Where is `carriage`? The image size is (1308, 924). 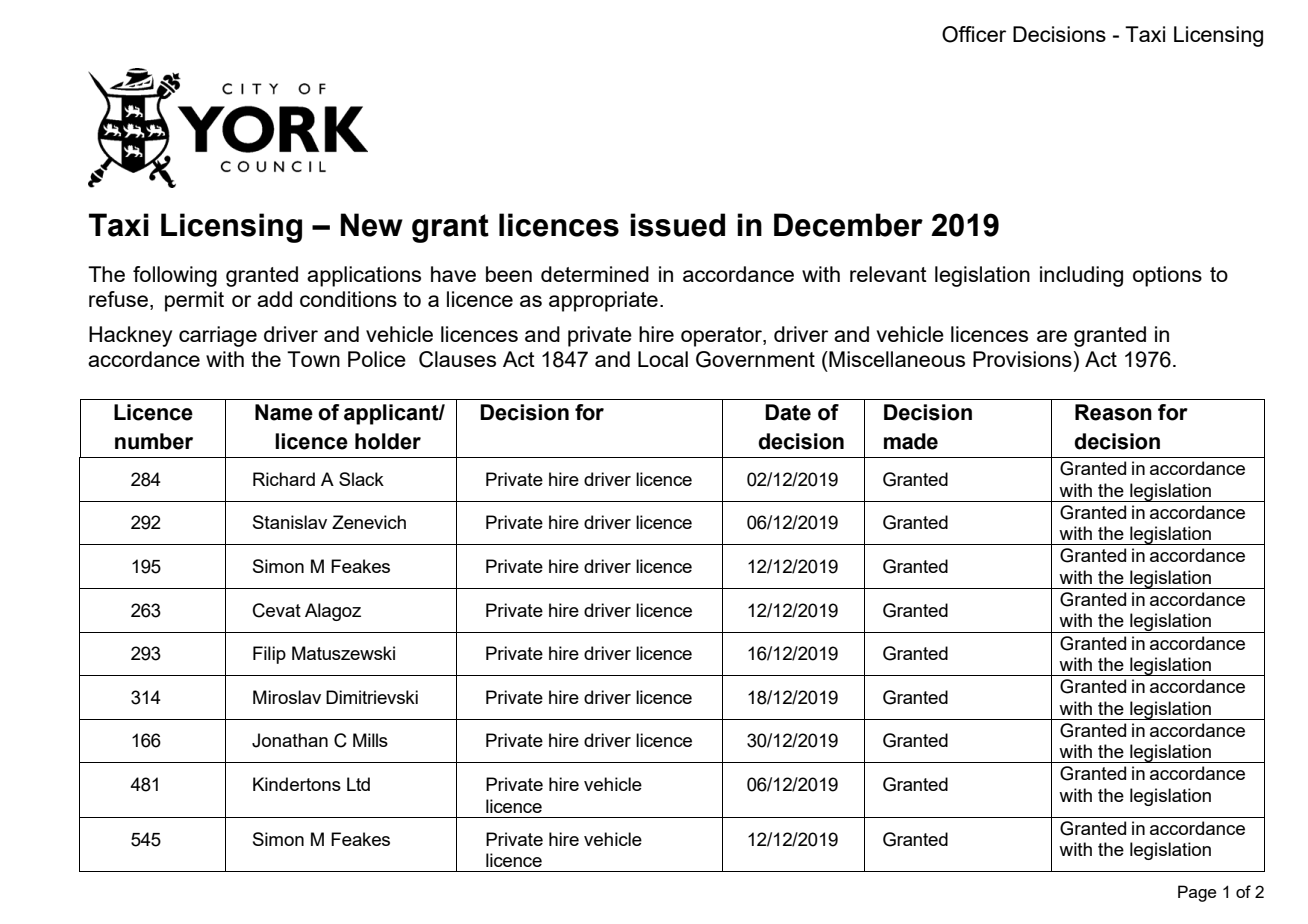
carriage is located at coordinates (218, 336).
